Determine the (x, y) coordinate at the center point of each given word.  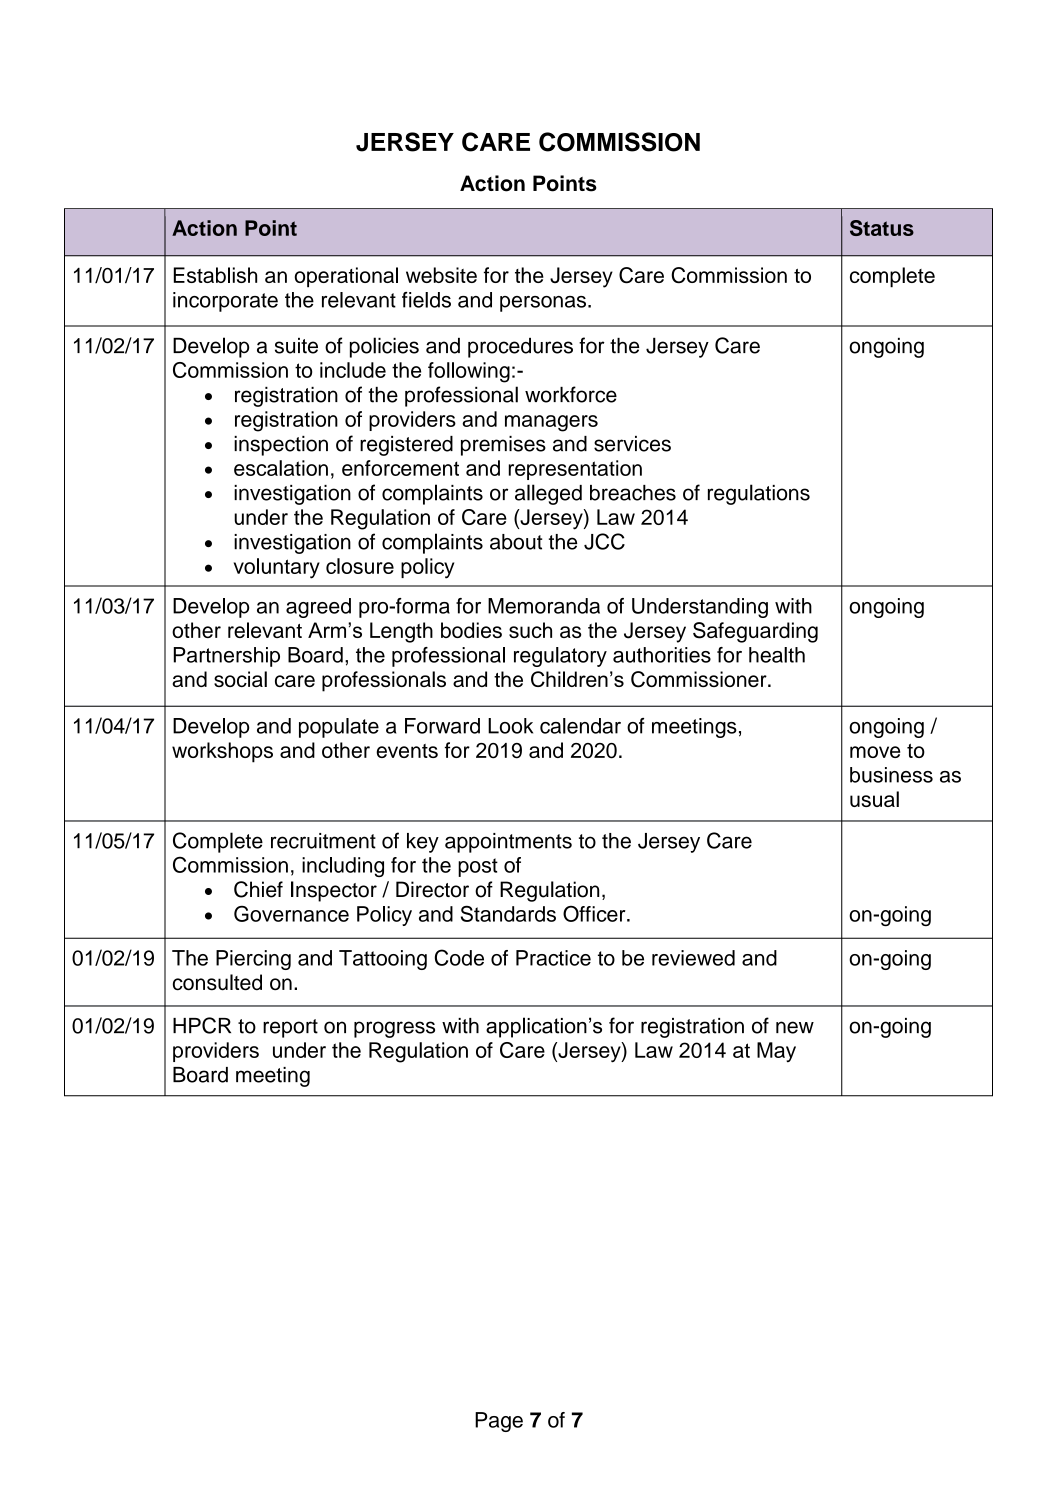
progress (394, 1029)
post (478, 867)
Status (882, 228)
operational (346, 277)
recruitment (323, 841)
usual (874, 799)
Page (499, 1422)
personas (543, 304)
